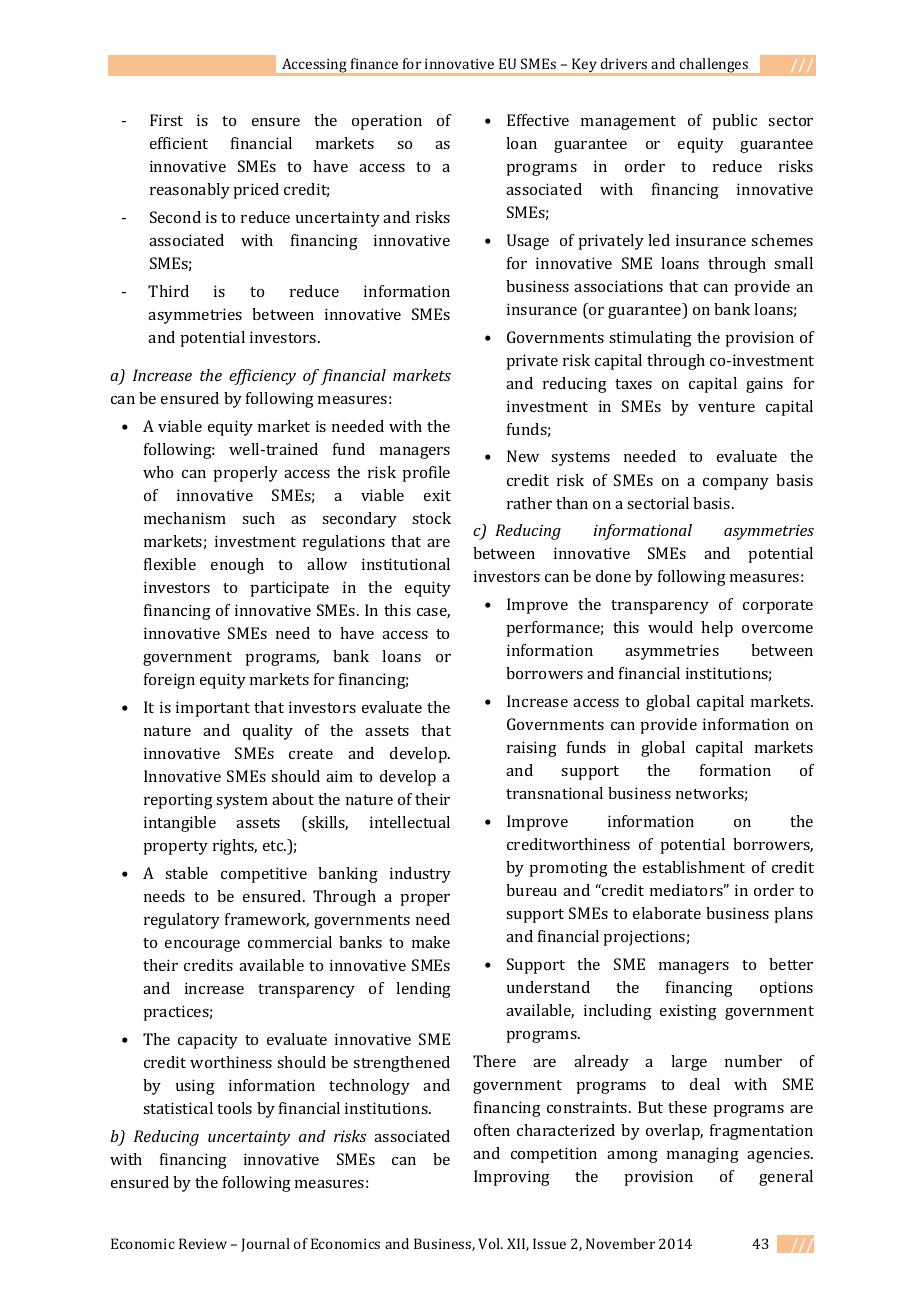  I want to click on raising, so click(532, 749).
